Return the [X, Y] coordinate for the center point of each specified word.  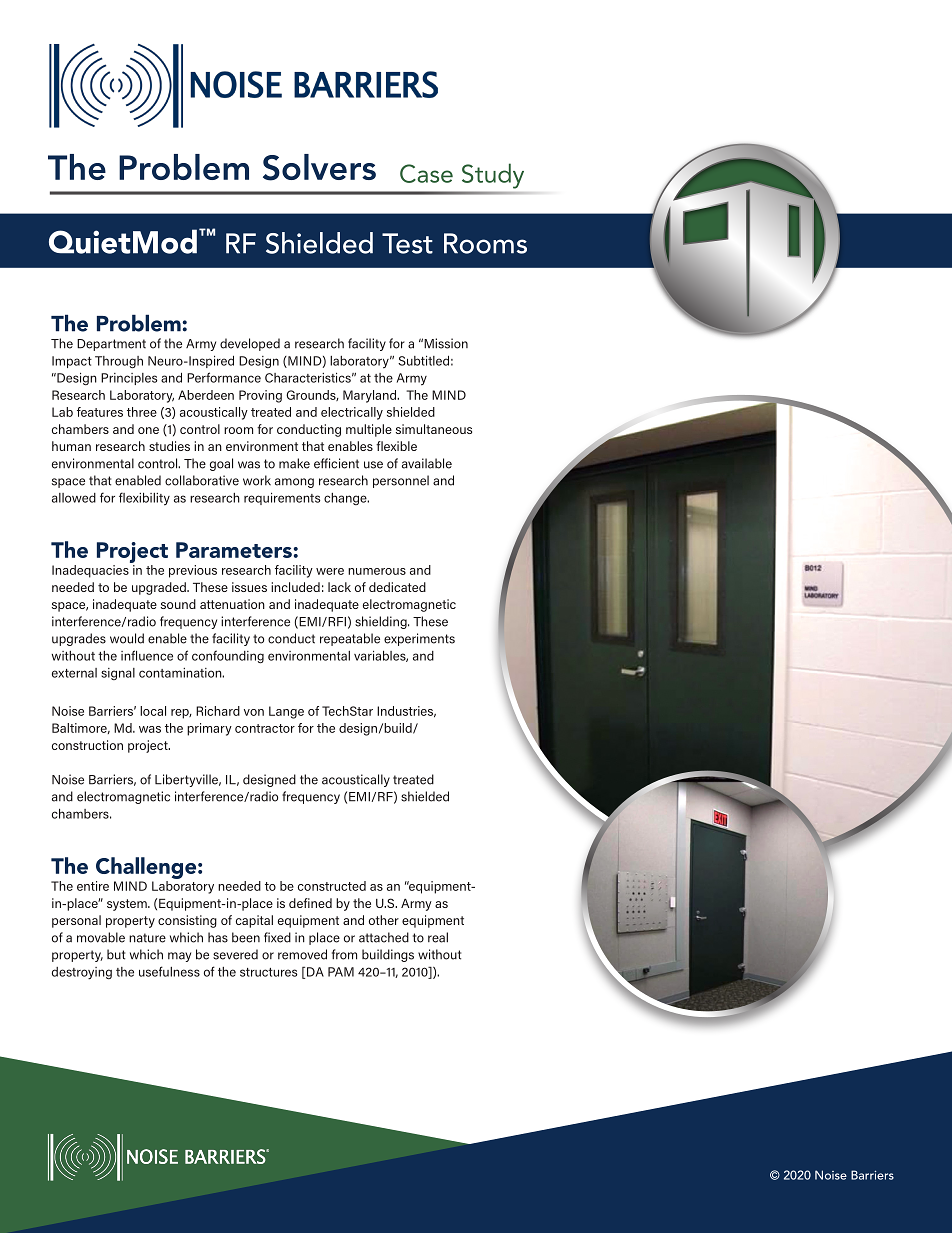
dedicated [397, 587]
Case [426, 173]
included [295, 587]
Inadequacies [90, 571]
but [116, 954]
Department [111, 345]
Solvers [319, 167]
